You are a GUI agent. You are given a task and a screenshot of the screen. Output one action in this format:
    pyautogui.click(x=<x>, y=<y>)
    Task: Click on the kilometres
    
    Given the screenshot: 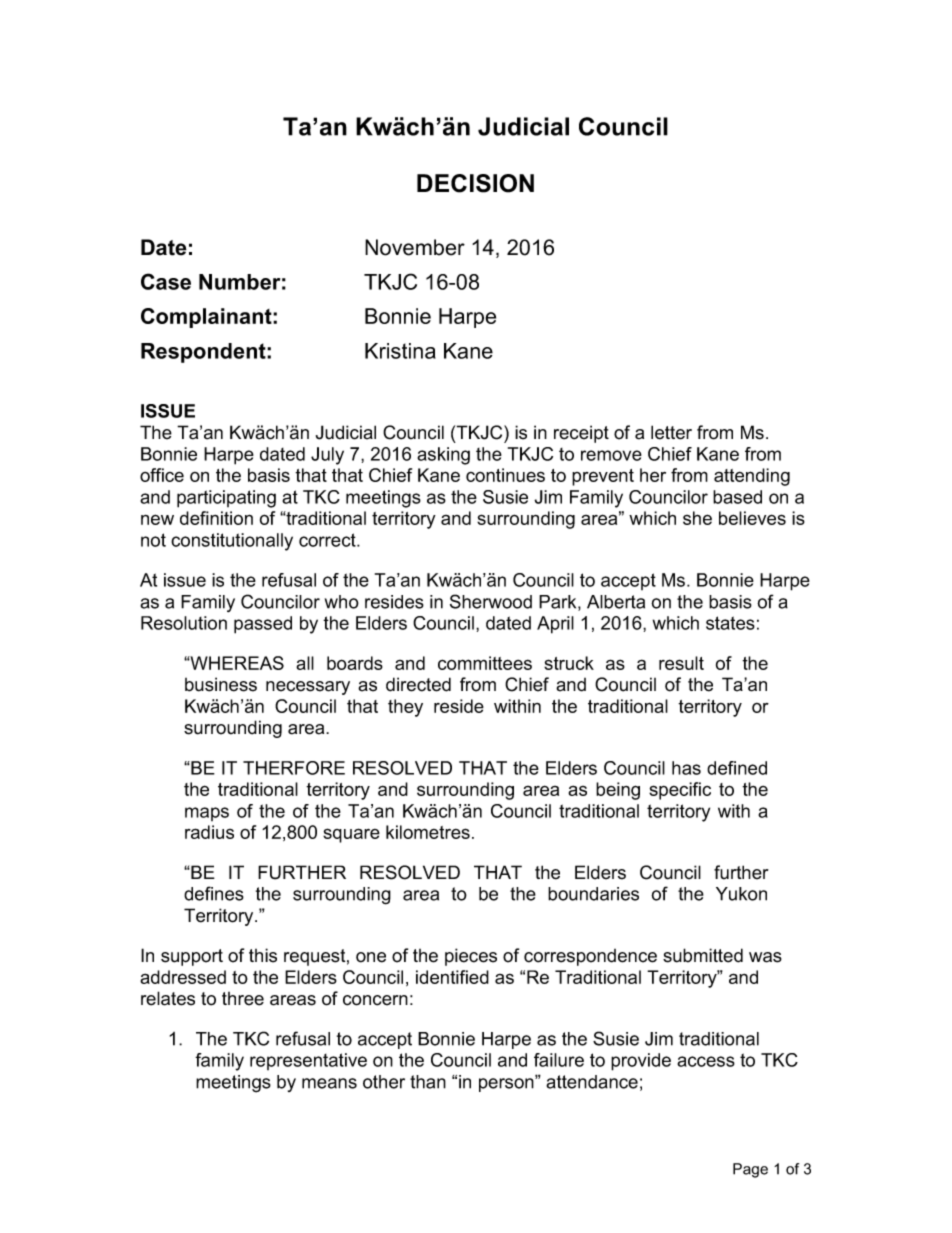 What is the action you would take?
    pyautogui.click(x=428, y=832)
